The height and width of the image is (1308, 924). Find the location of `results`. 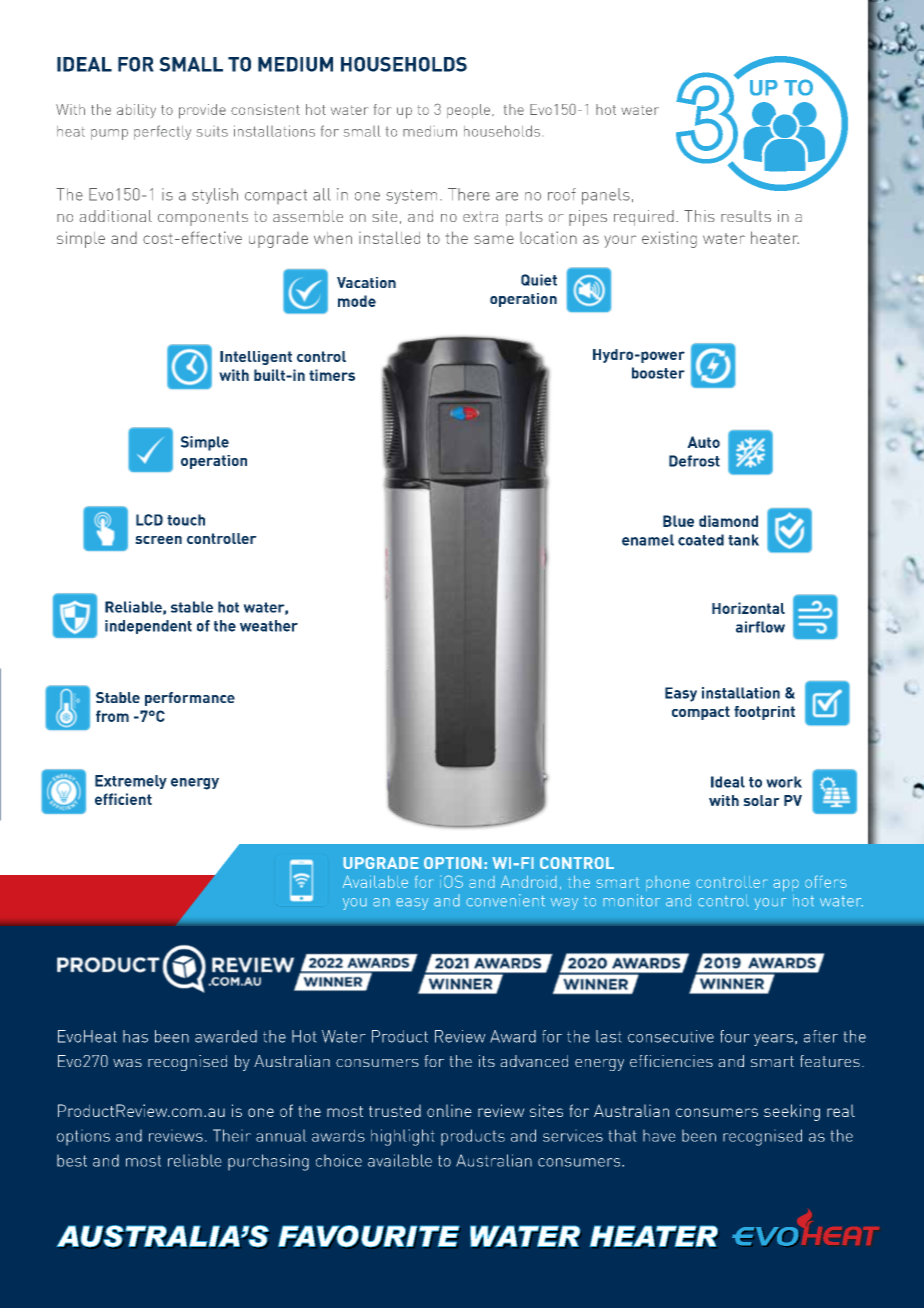

results is located at coordinates (746, 216).
